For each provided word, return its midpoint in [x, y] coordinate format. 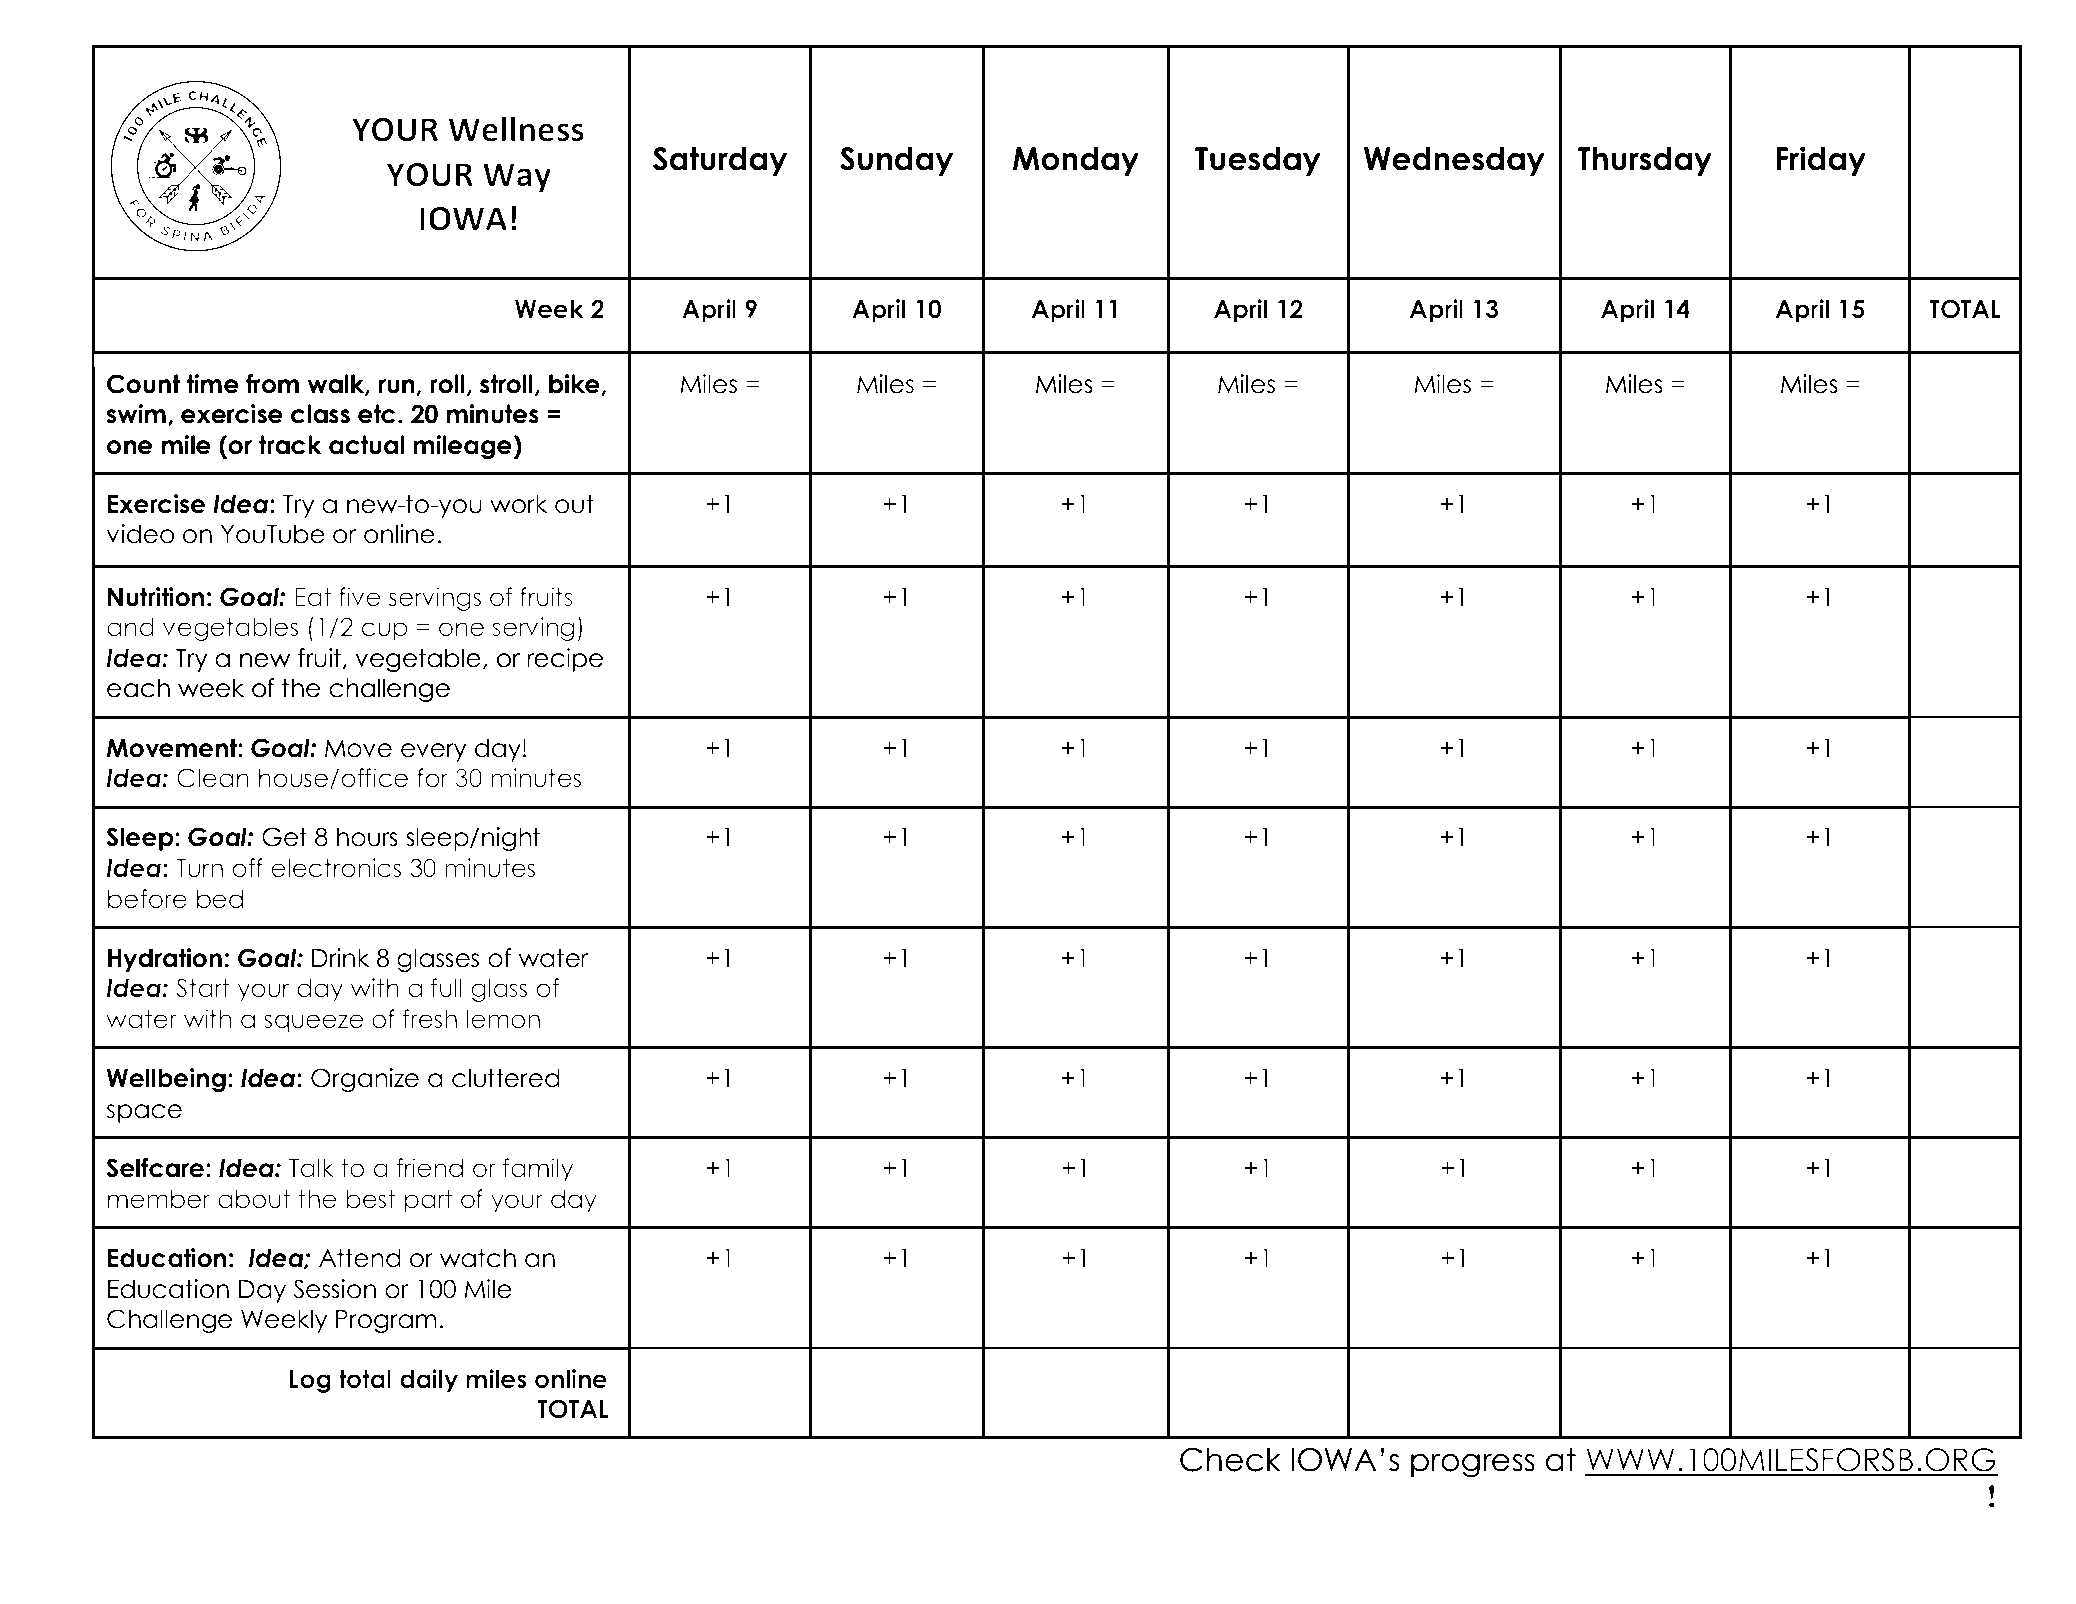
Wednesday [1454, 161]
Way [517, 178]
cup [384, 631]
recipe [565, 660]
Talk [311, 1168]
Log [310, 1381]
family [538, 1170]
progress [1473, 1465]
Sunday [896, 161]
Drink [340, 957]
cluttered [506, 1078]
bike [574, 384]
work [518, 504]
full [446, 988]
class [320, 414]
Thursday [1645, 161]
